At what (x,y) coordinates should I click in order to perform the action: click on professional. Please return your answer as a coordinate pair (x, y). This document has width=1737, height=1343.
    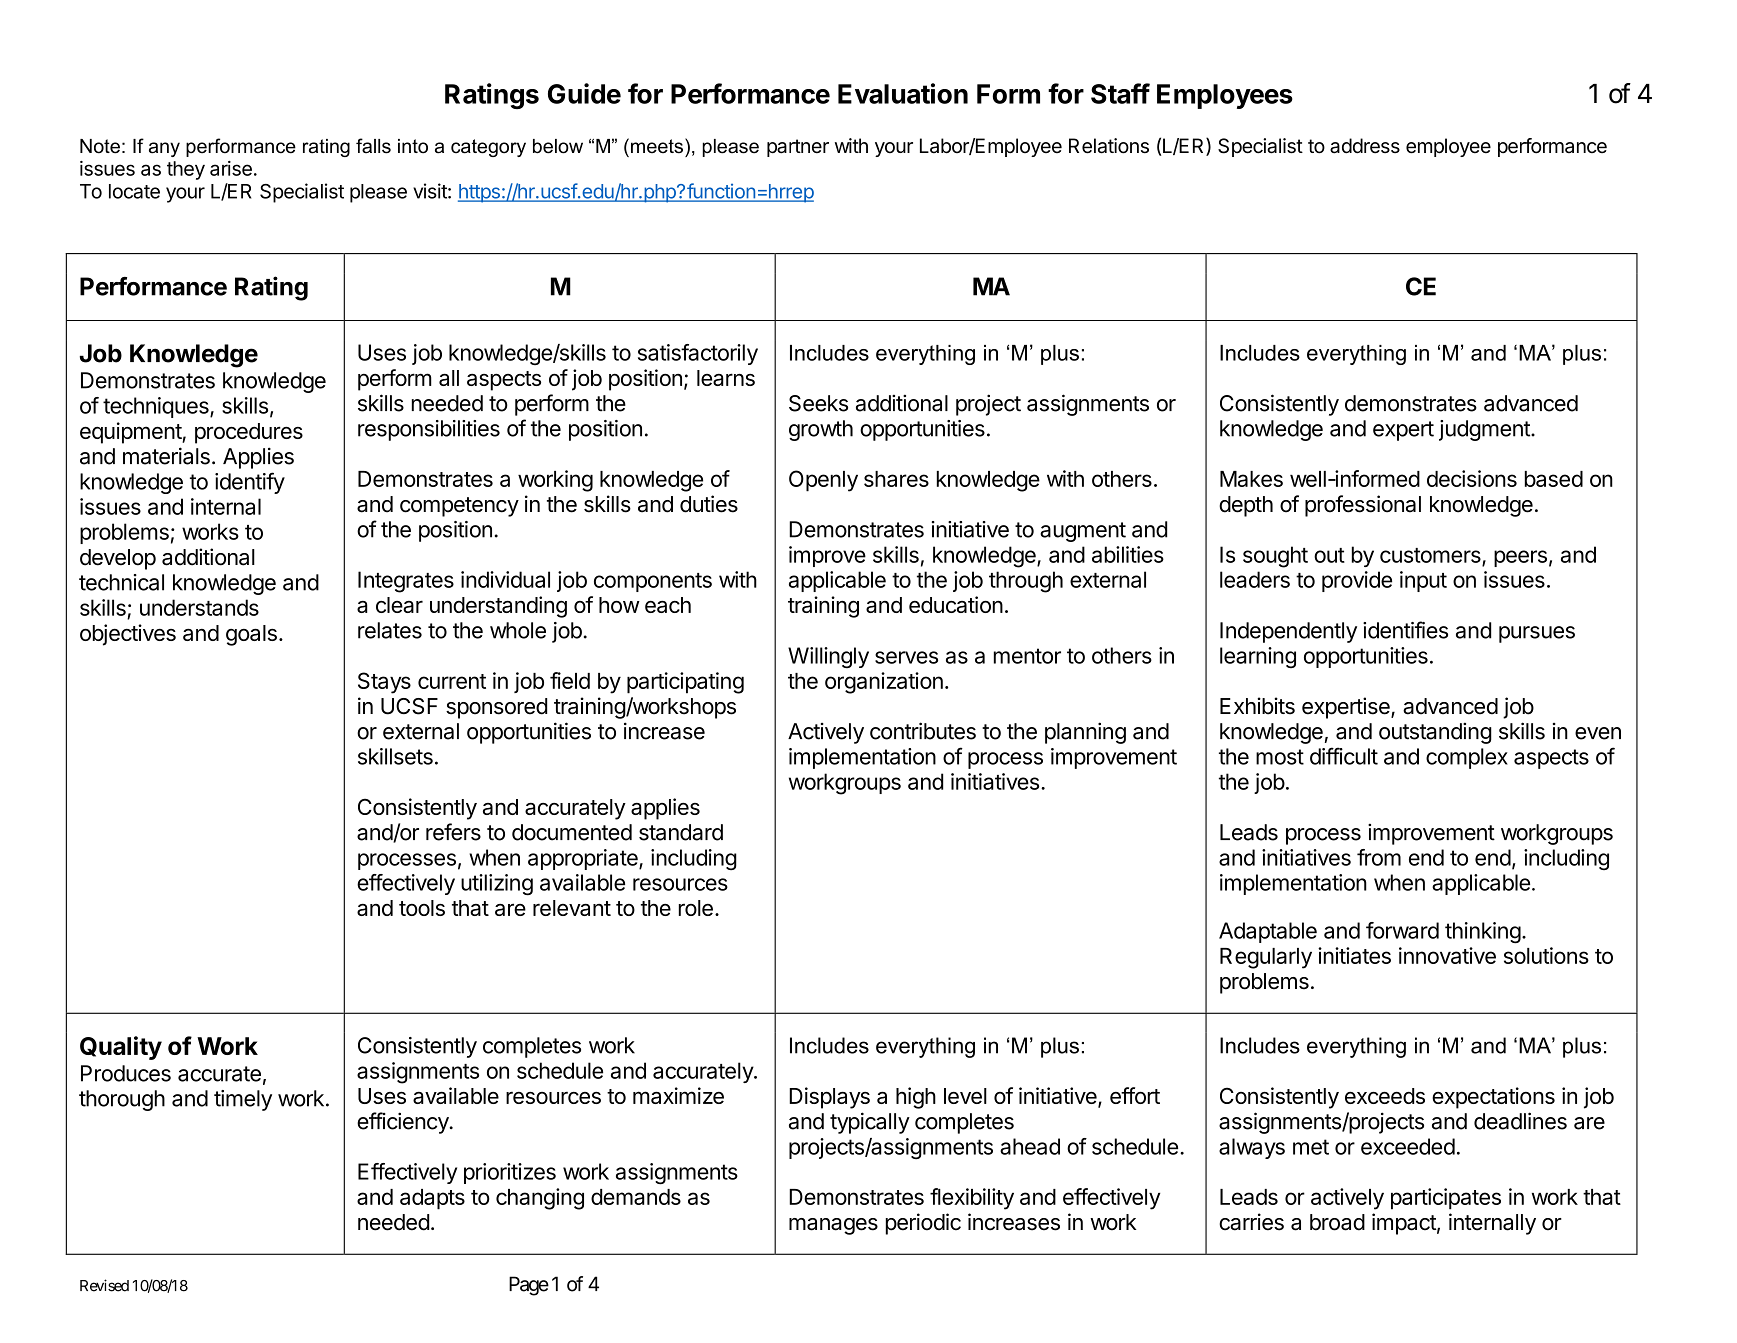
    Looking at the image, I should click on (1363, 506).
